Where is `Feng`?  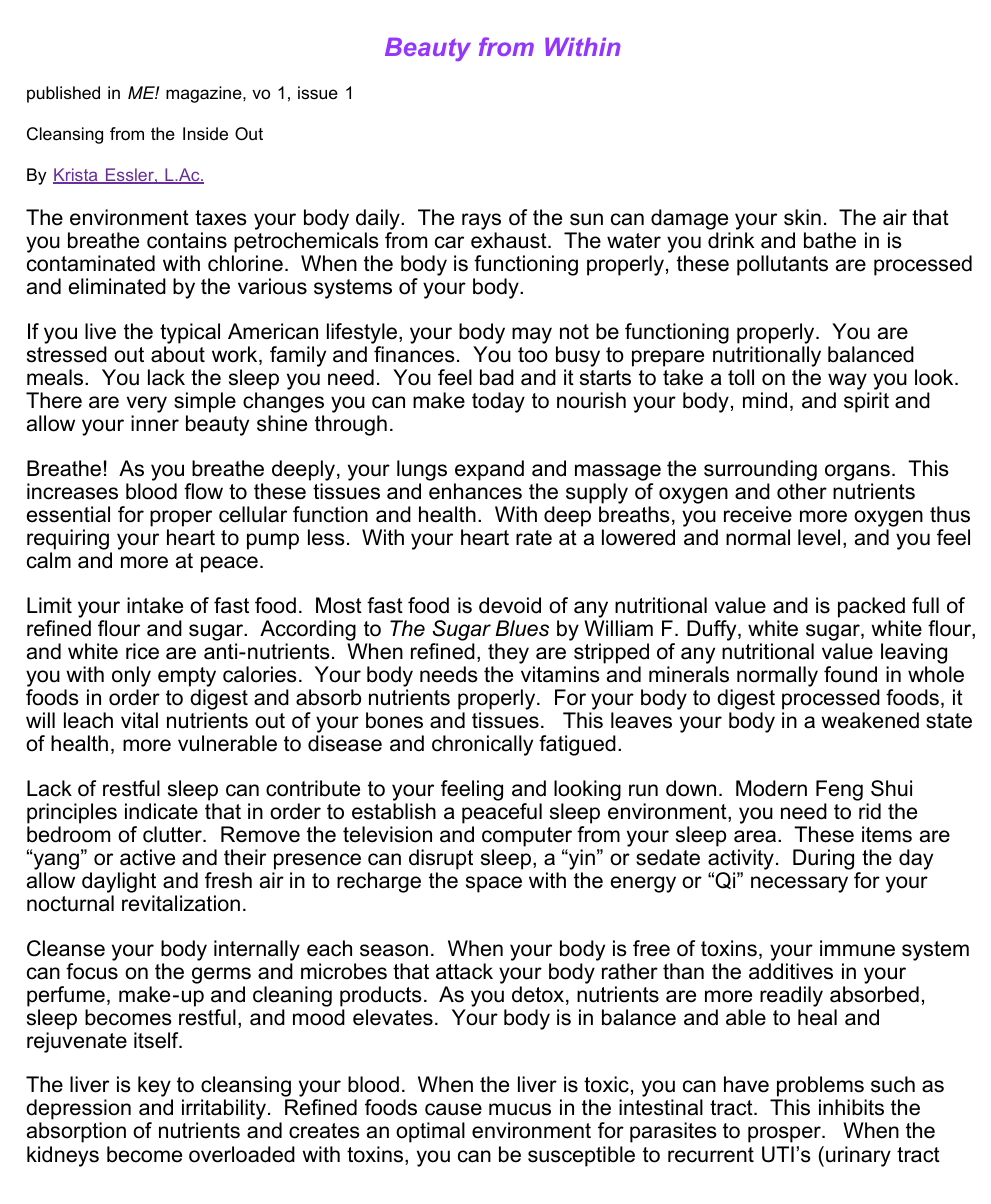
Feng is located at coordinates (839, 790).
